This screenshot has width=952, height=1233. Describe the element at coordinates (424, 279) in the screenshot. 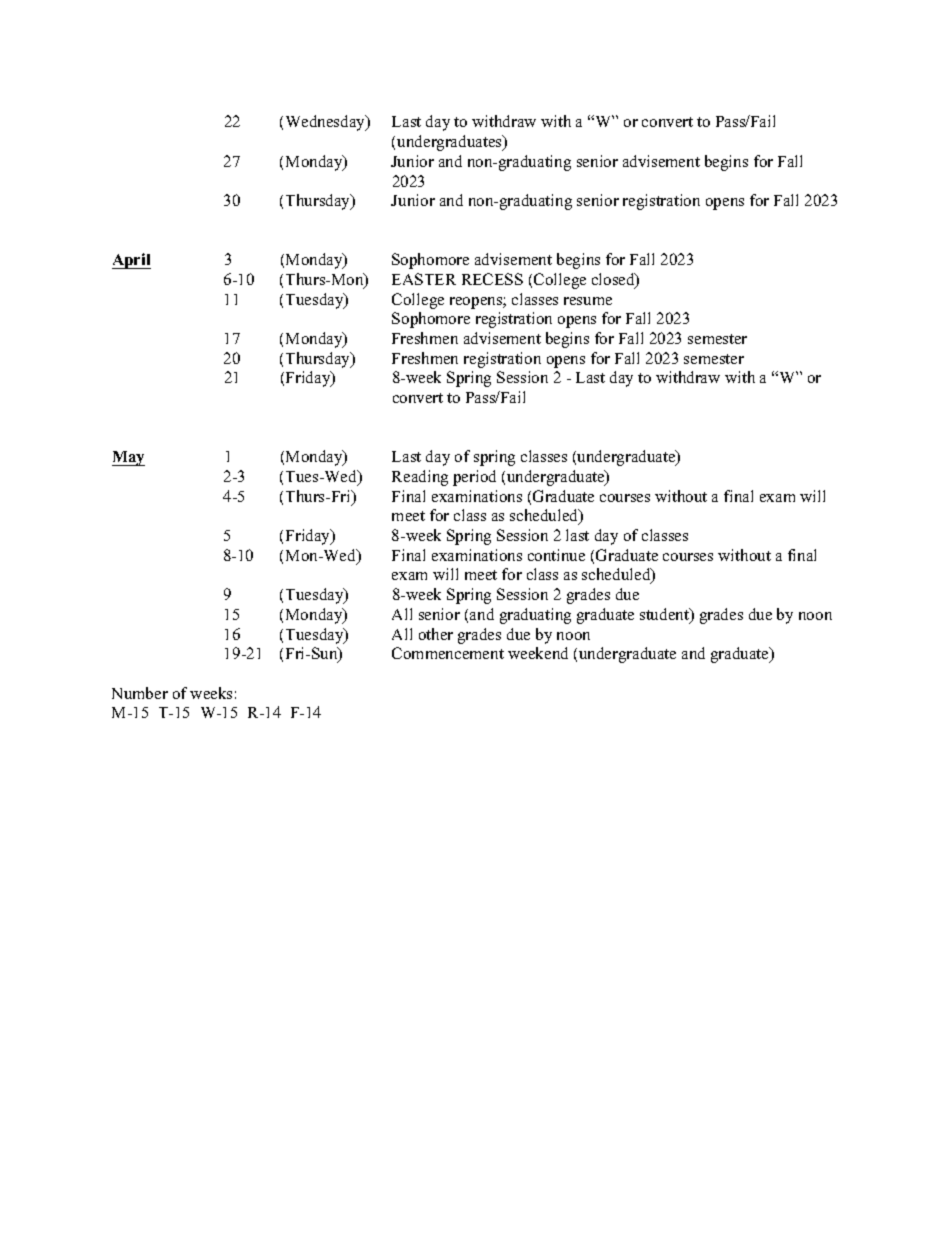

I see `EASTER` at that location.
